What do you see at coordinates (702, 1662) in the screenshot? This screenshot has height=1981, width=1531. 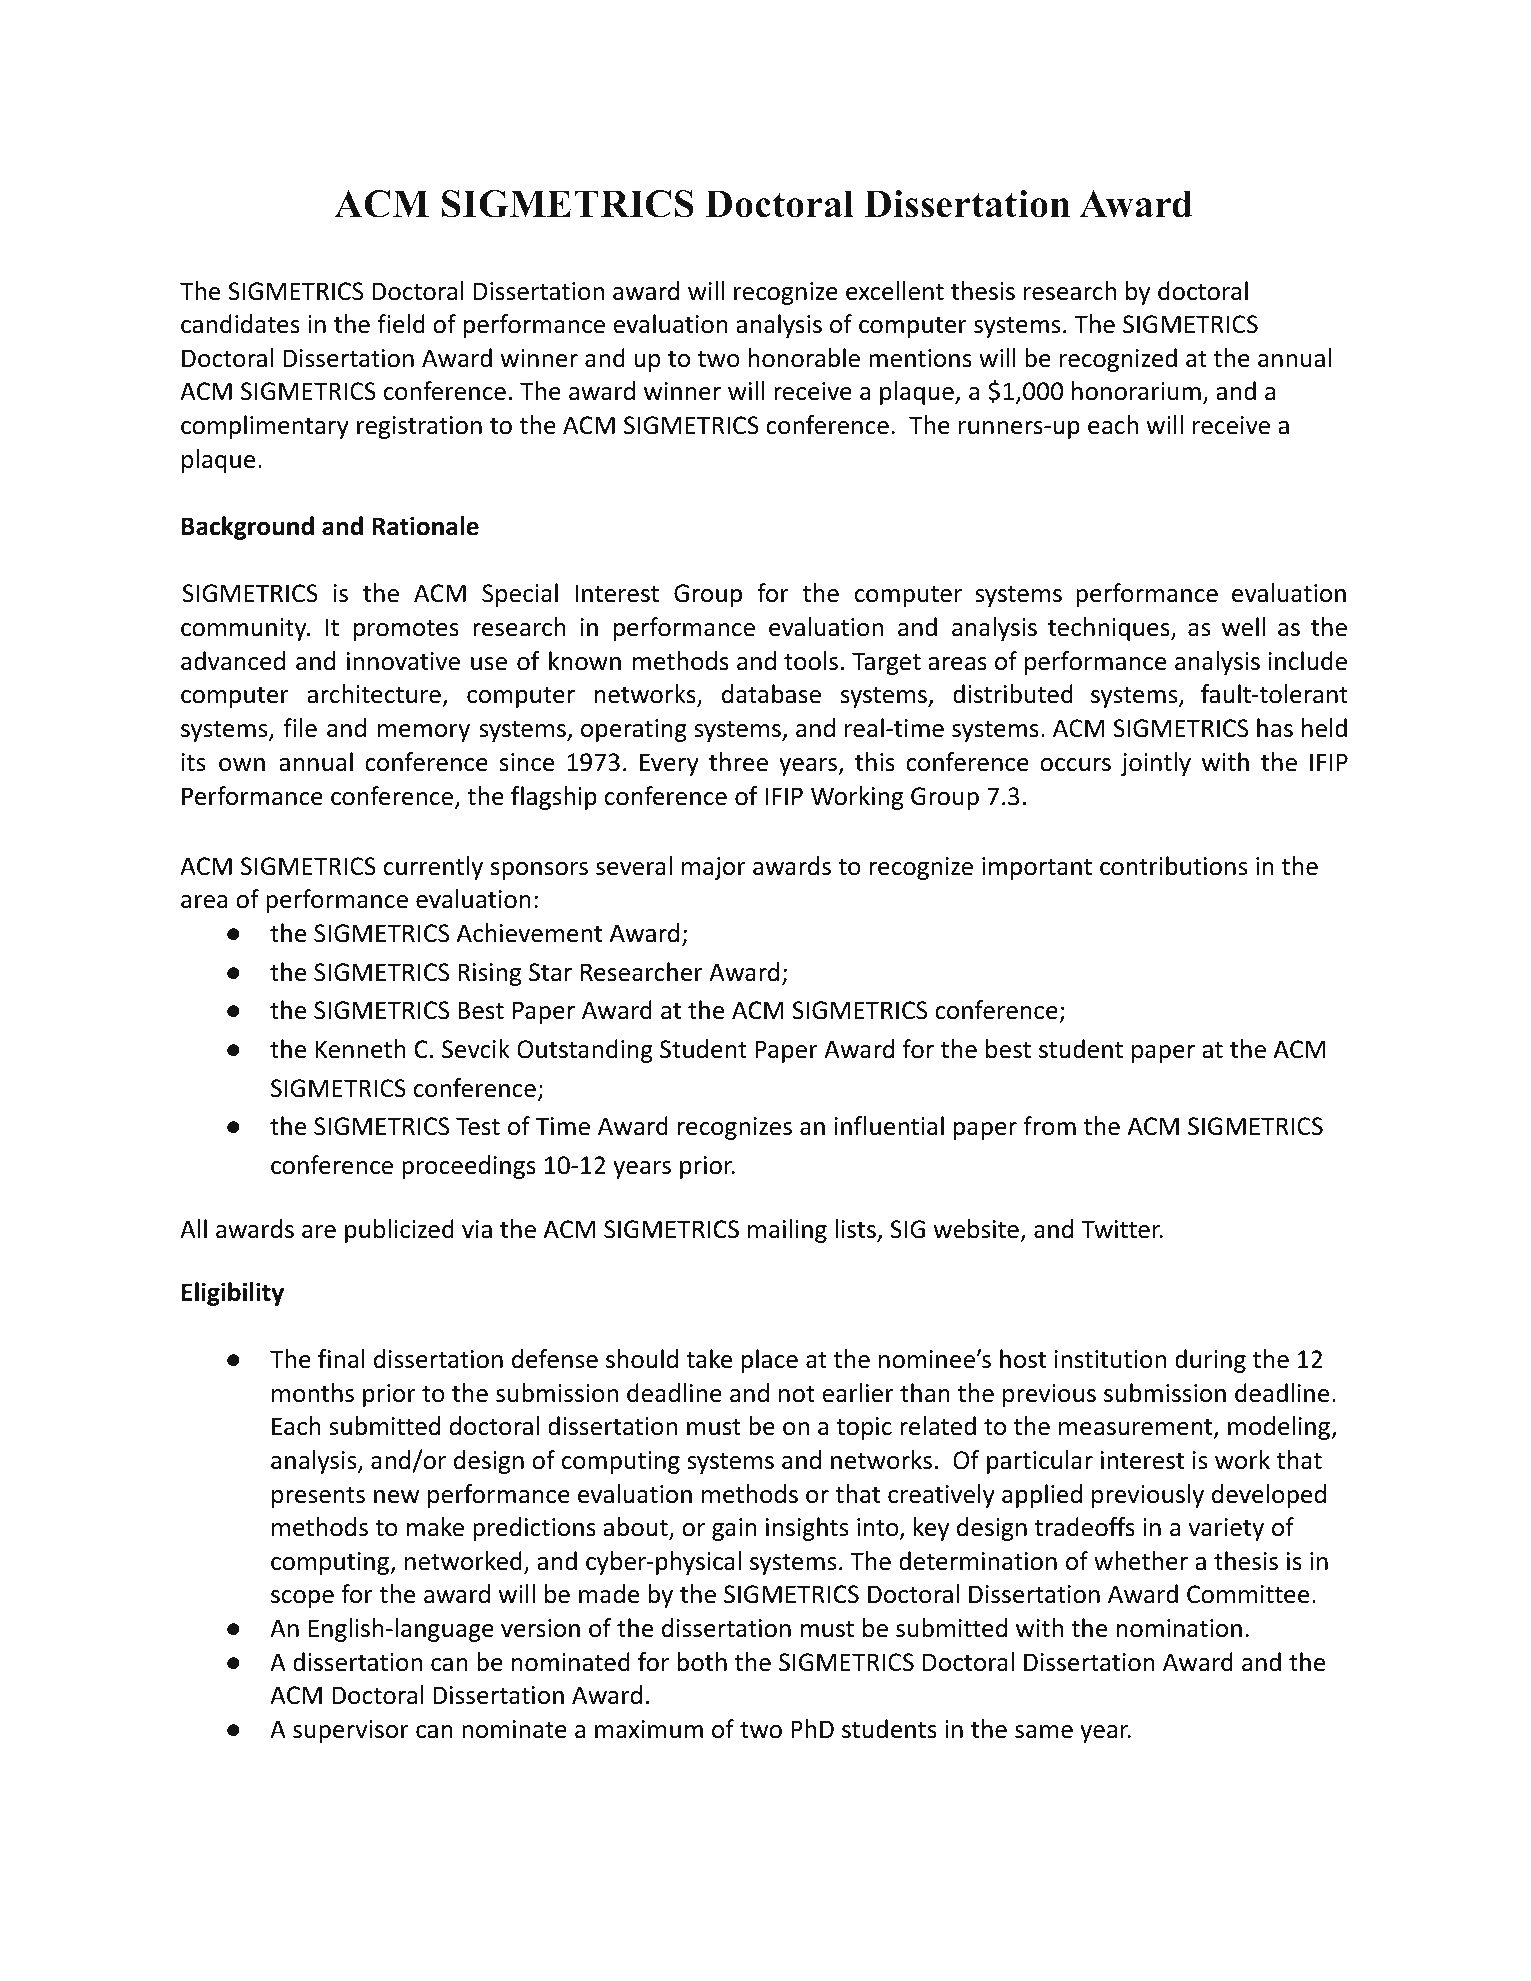 I see `both` at bounding box center [702, 1662].
